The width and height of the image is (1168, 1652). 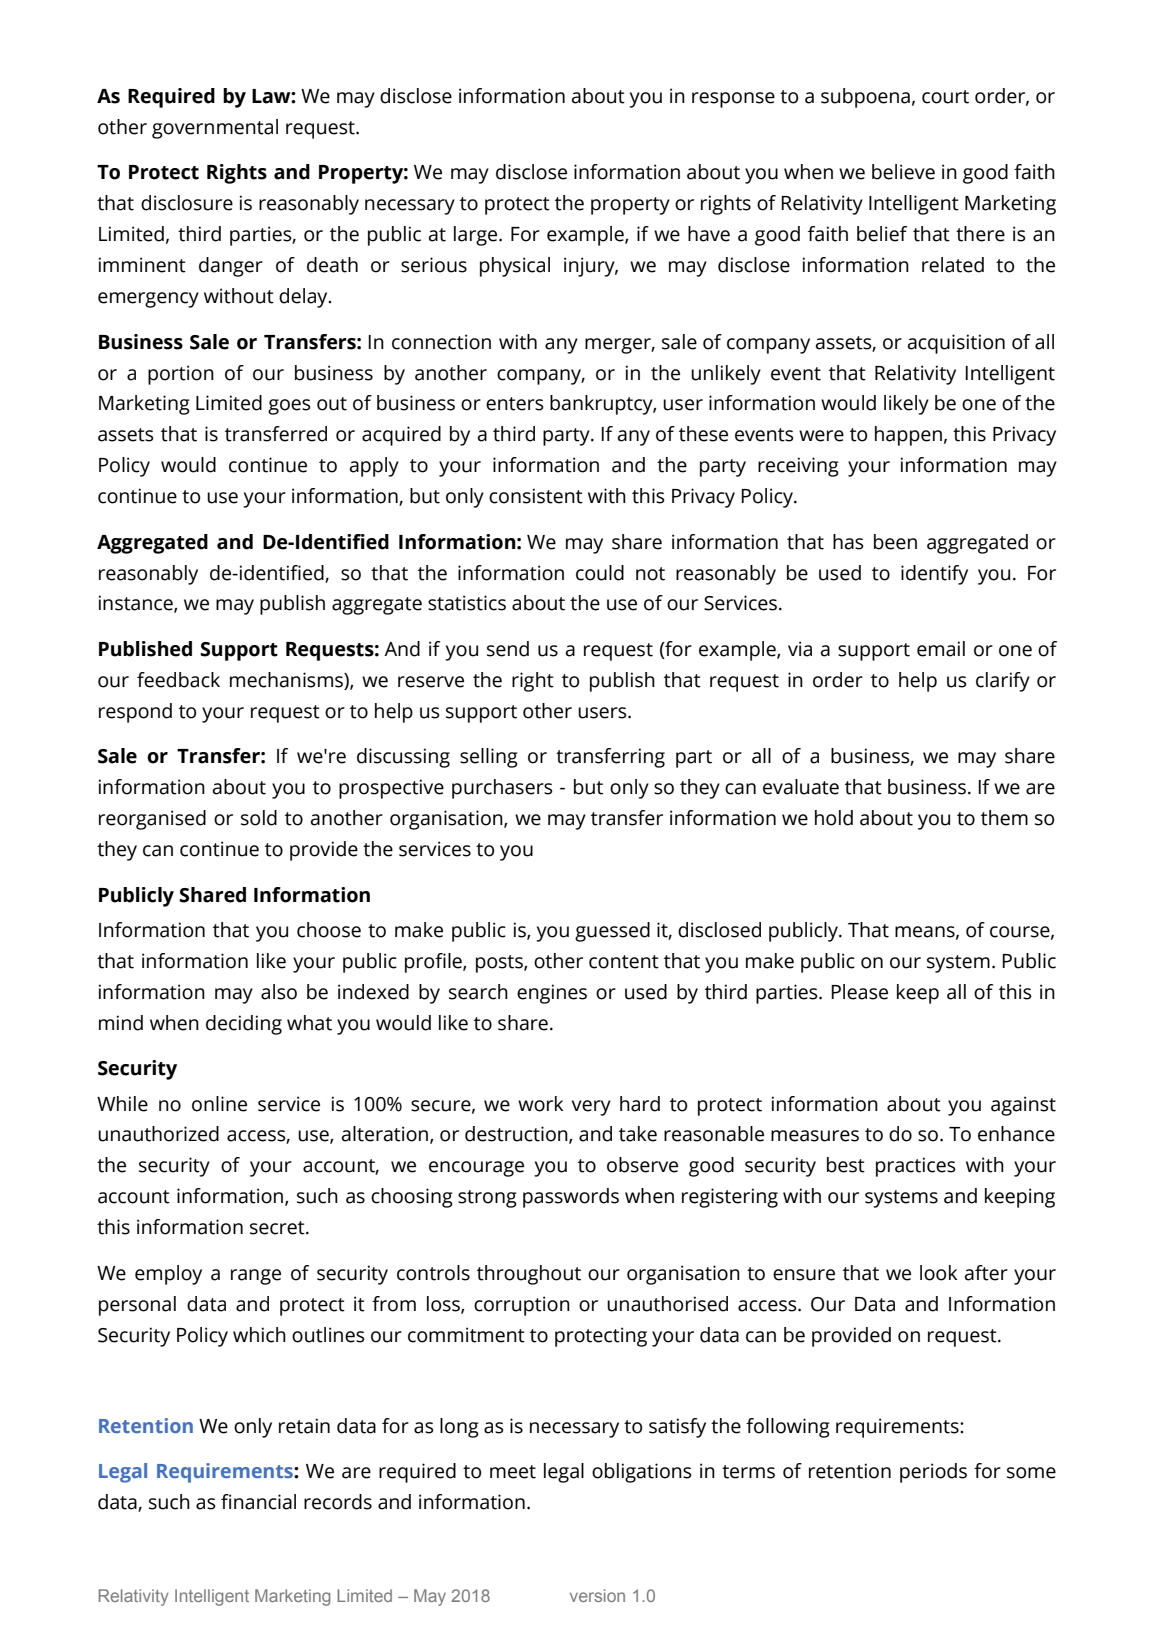 What do you see at coordinates (908, 436) in the image?
I see `happen` at bounding box center [908, 436].
